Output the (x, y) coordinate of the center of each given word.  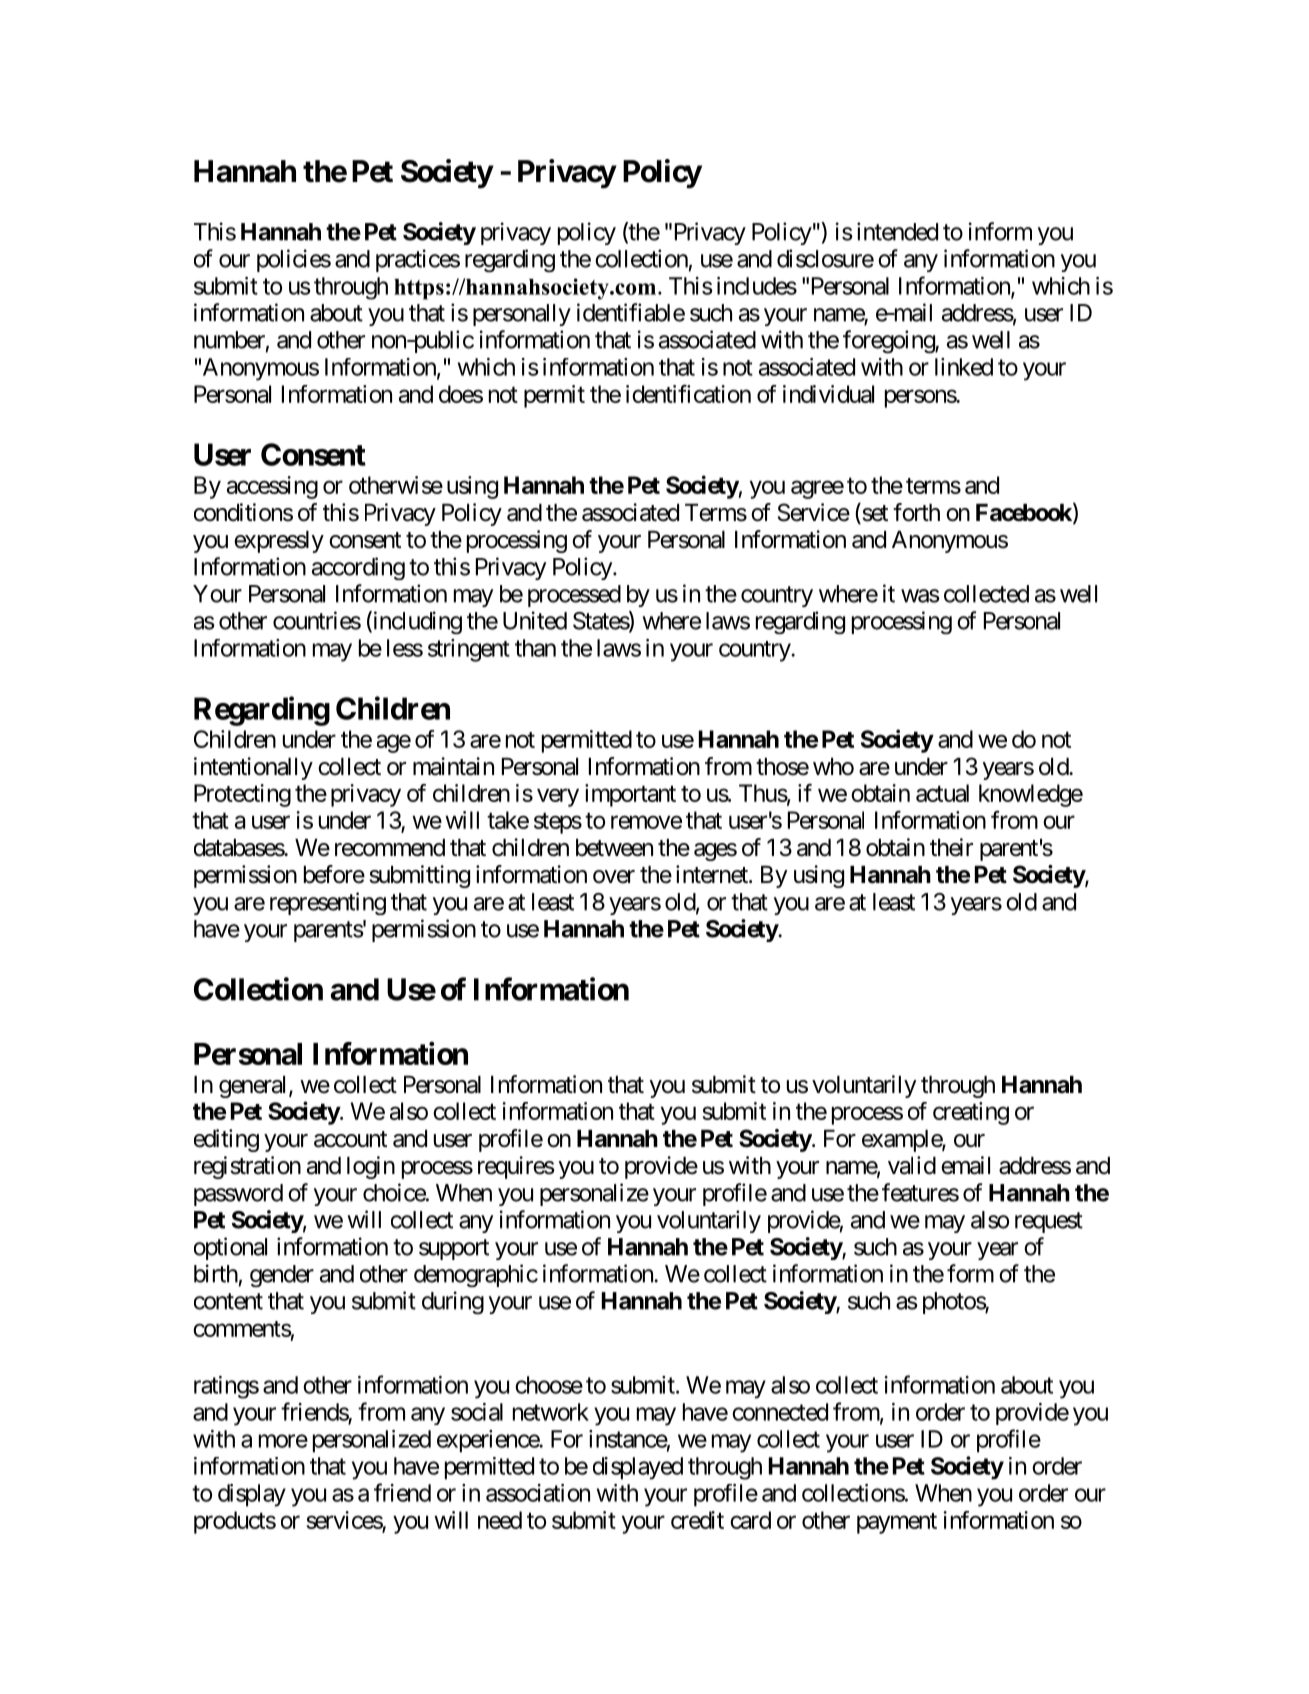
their (951, 847)
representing (328, 903)
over (614, 877)
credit (697, 1520)
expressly (279, 542)
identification (688, 393)
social (477, 1412)
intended (897, 231)
